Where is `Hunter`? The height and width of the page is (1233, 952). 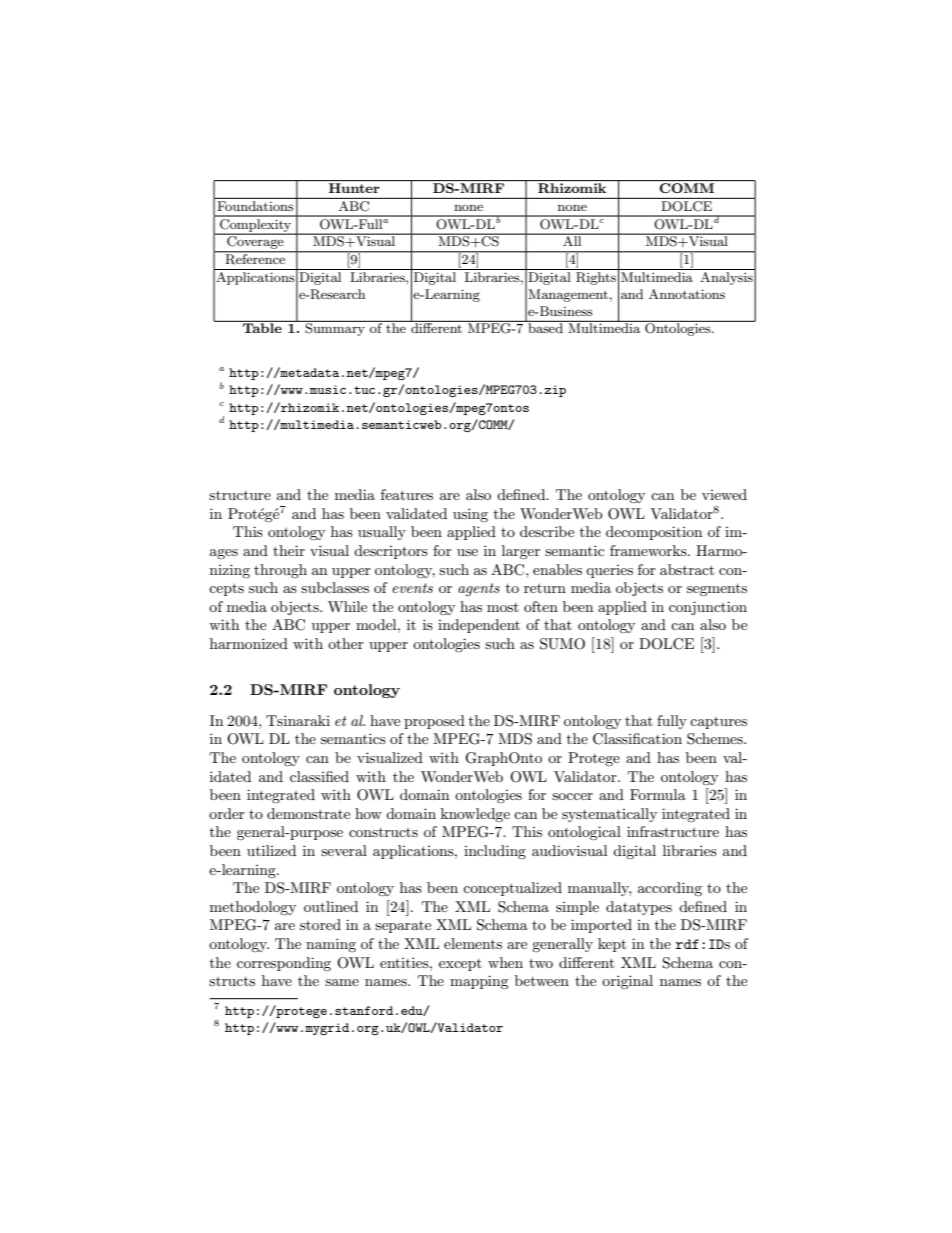
Hunter is located at coordinates (354, 188).
